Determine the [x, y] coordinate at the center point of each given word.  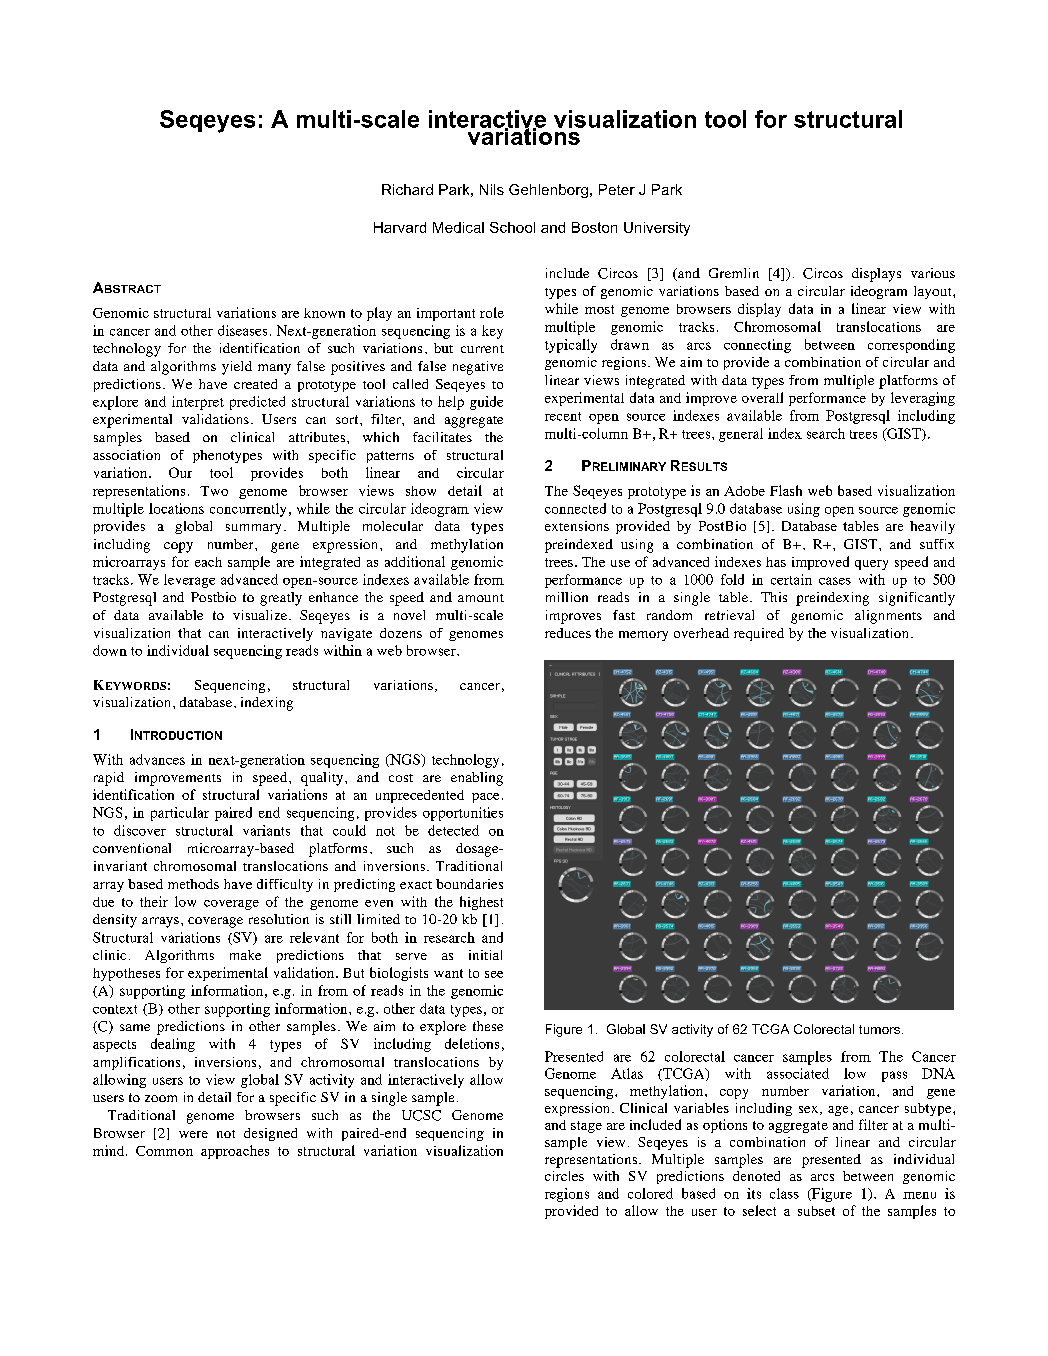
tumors [881, 1029]
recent [563, 416]
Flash [786, 490]
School [512, 227]
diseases [242, 330]
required [759, 634]
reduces [568, 633]
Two [214, 491]
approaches [235, 1152]
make [245, 955]
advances [157, 759]
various [933, 273]
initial [485, 955]
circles [564, 1176]
